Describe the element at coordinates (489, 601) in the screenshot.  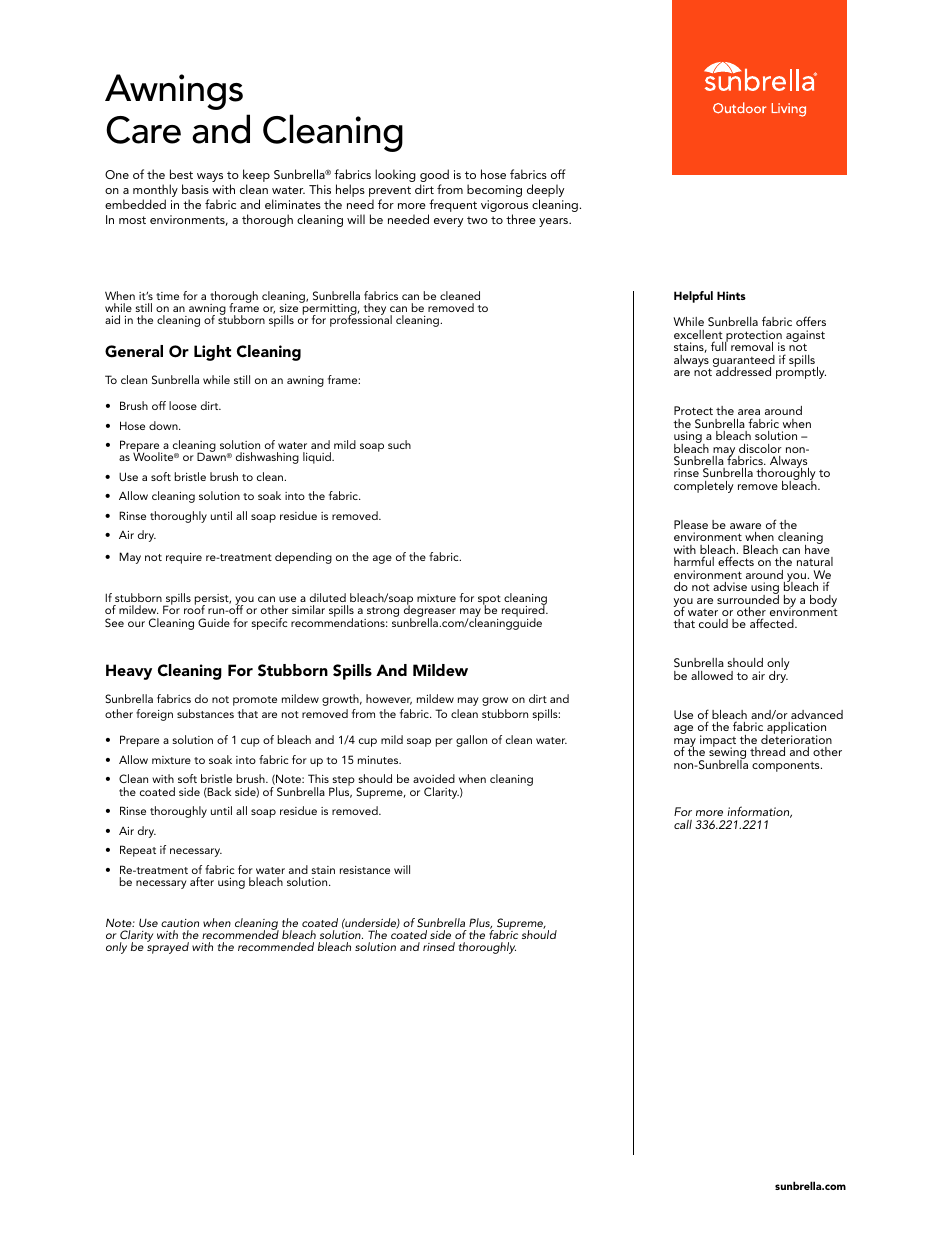
I see `spot` at that location.
